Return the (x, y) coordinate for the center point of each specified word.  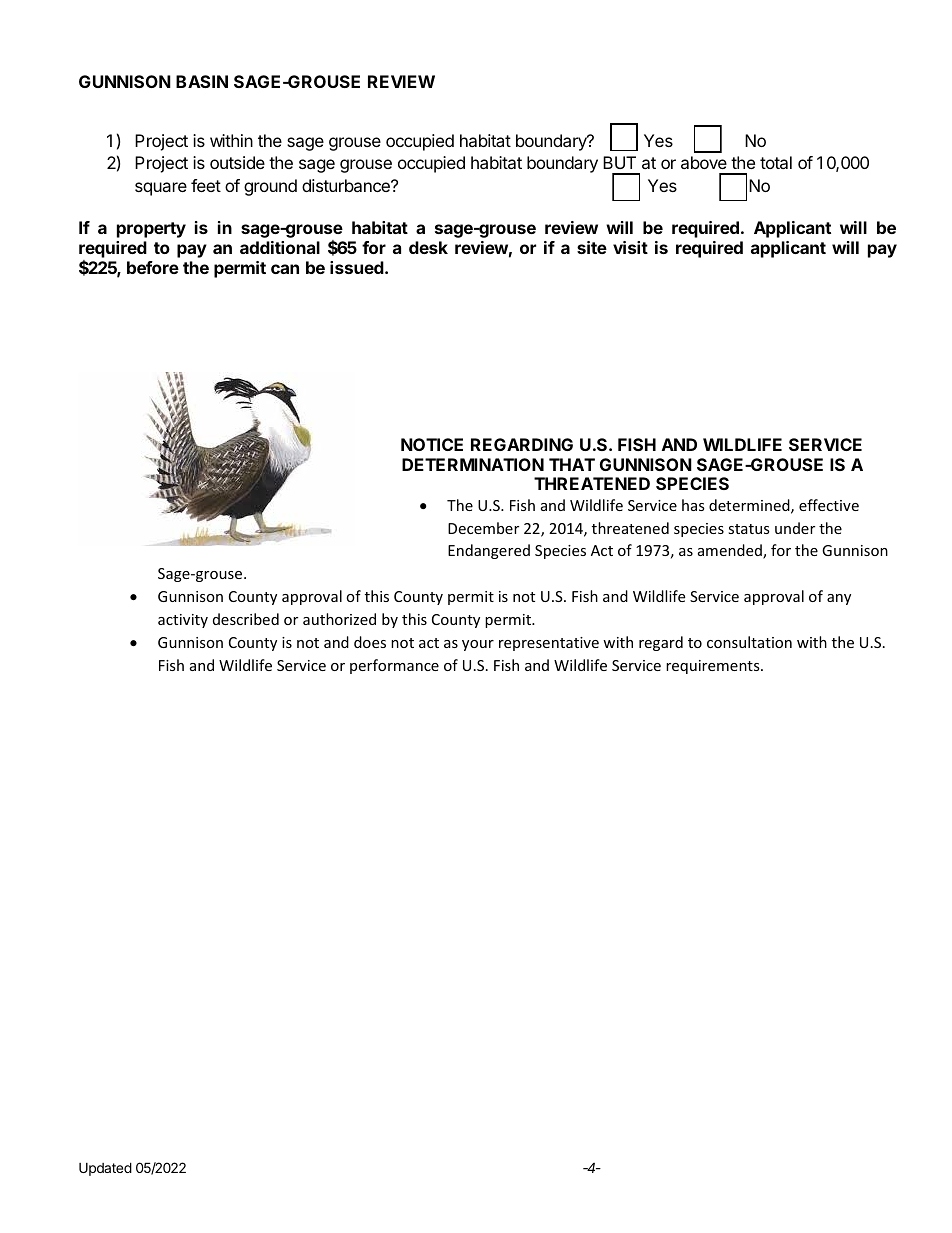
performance (394, 666)
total (776, 162)
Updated (105, 1169)
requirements (714, 667)
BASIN (202, 81)
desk (428, 247)
